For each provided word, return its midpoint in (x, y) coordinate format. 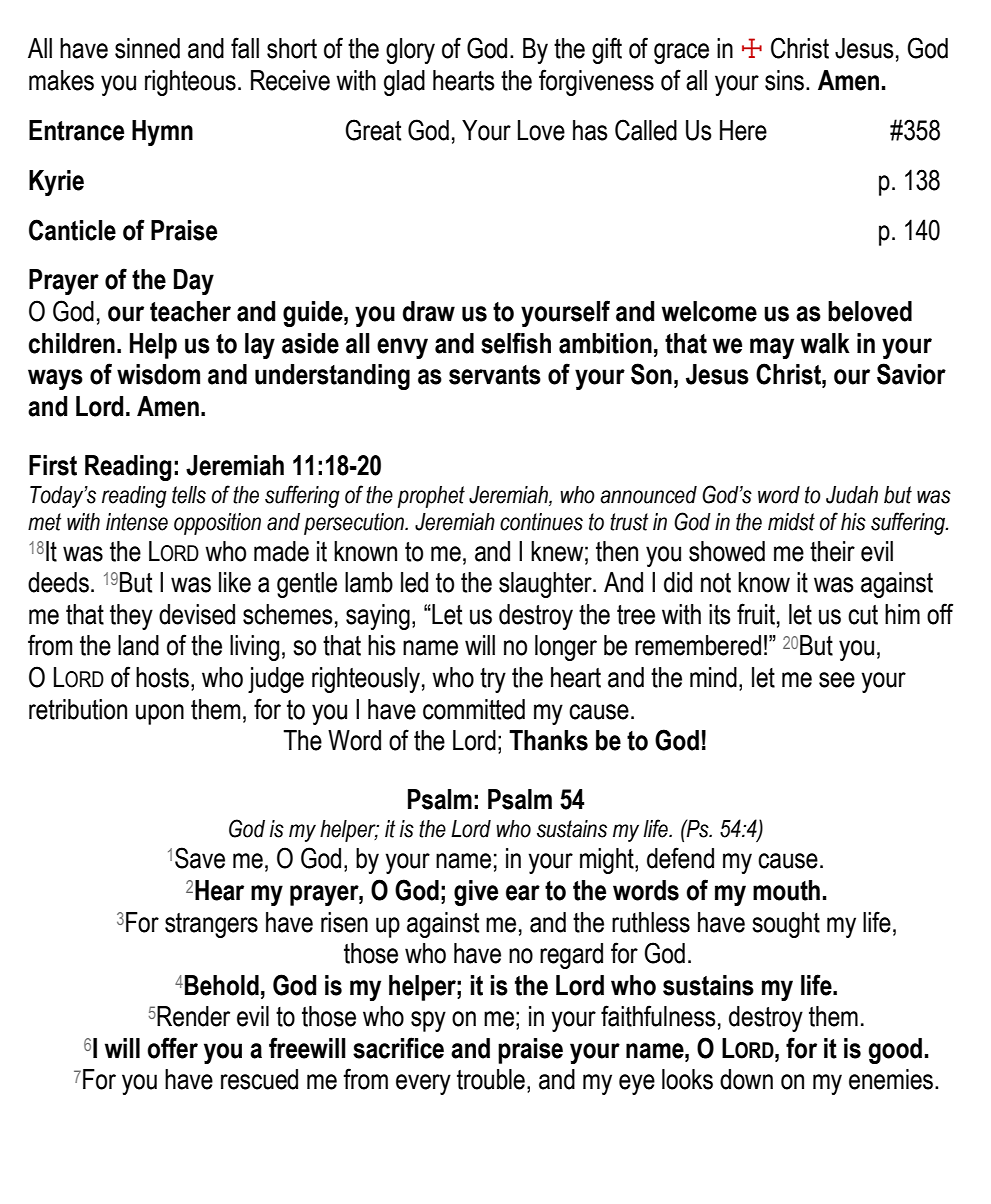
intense (137, 522)
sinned (147, 48)
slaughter (546, 585)
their (832, 551)
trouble (491, 1079)
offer (172, 1048)
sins (786, 80)
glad (404, 83)
